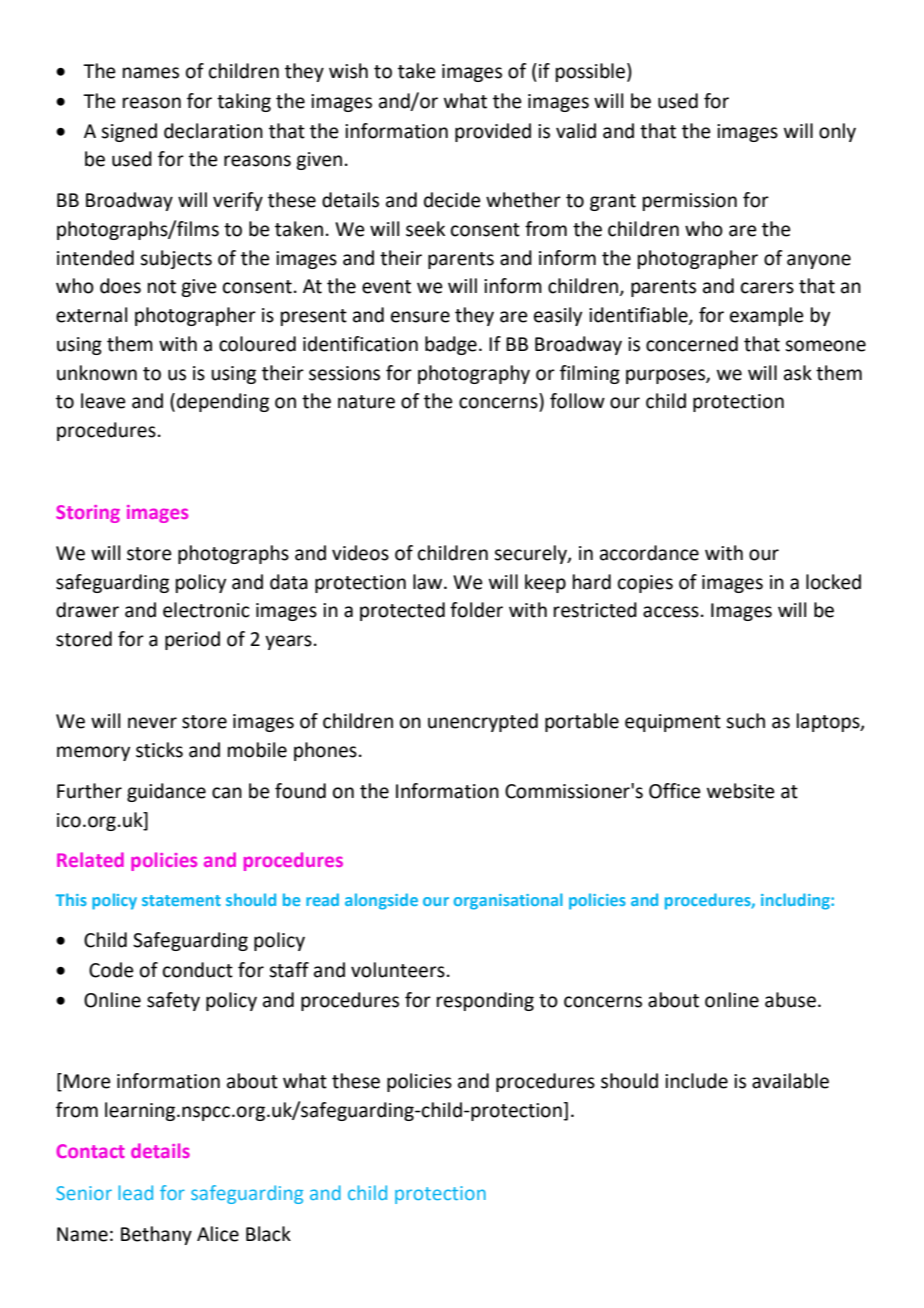 Image resolution: width=924 pixels, height=1308 pixels. I want to click on such, so click(745, 721).
